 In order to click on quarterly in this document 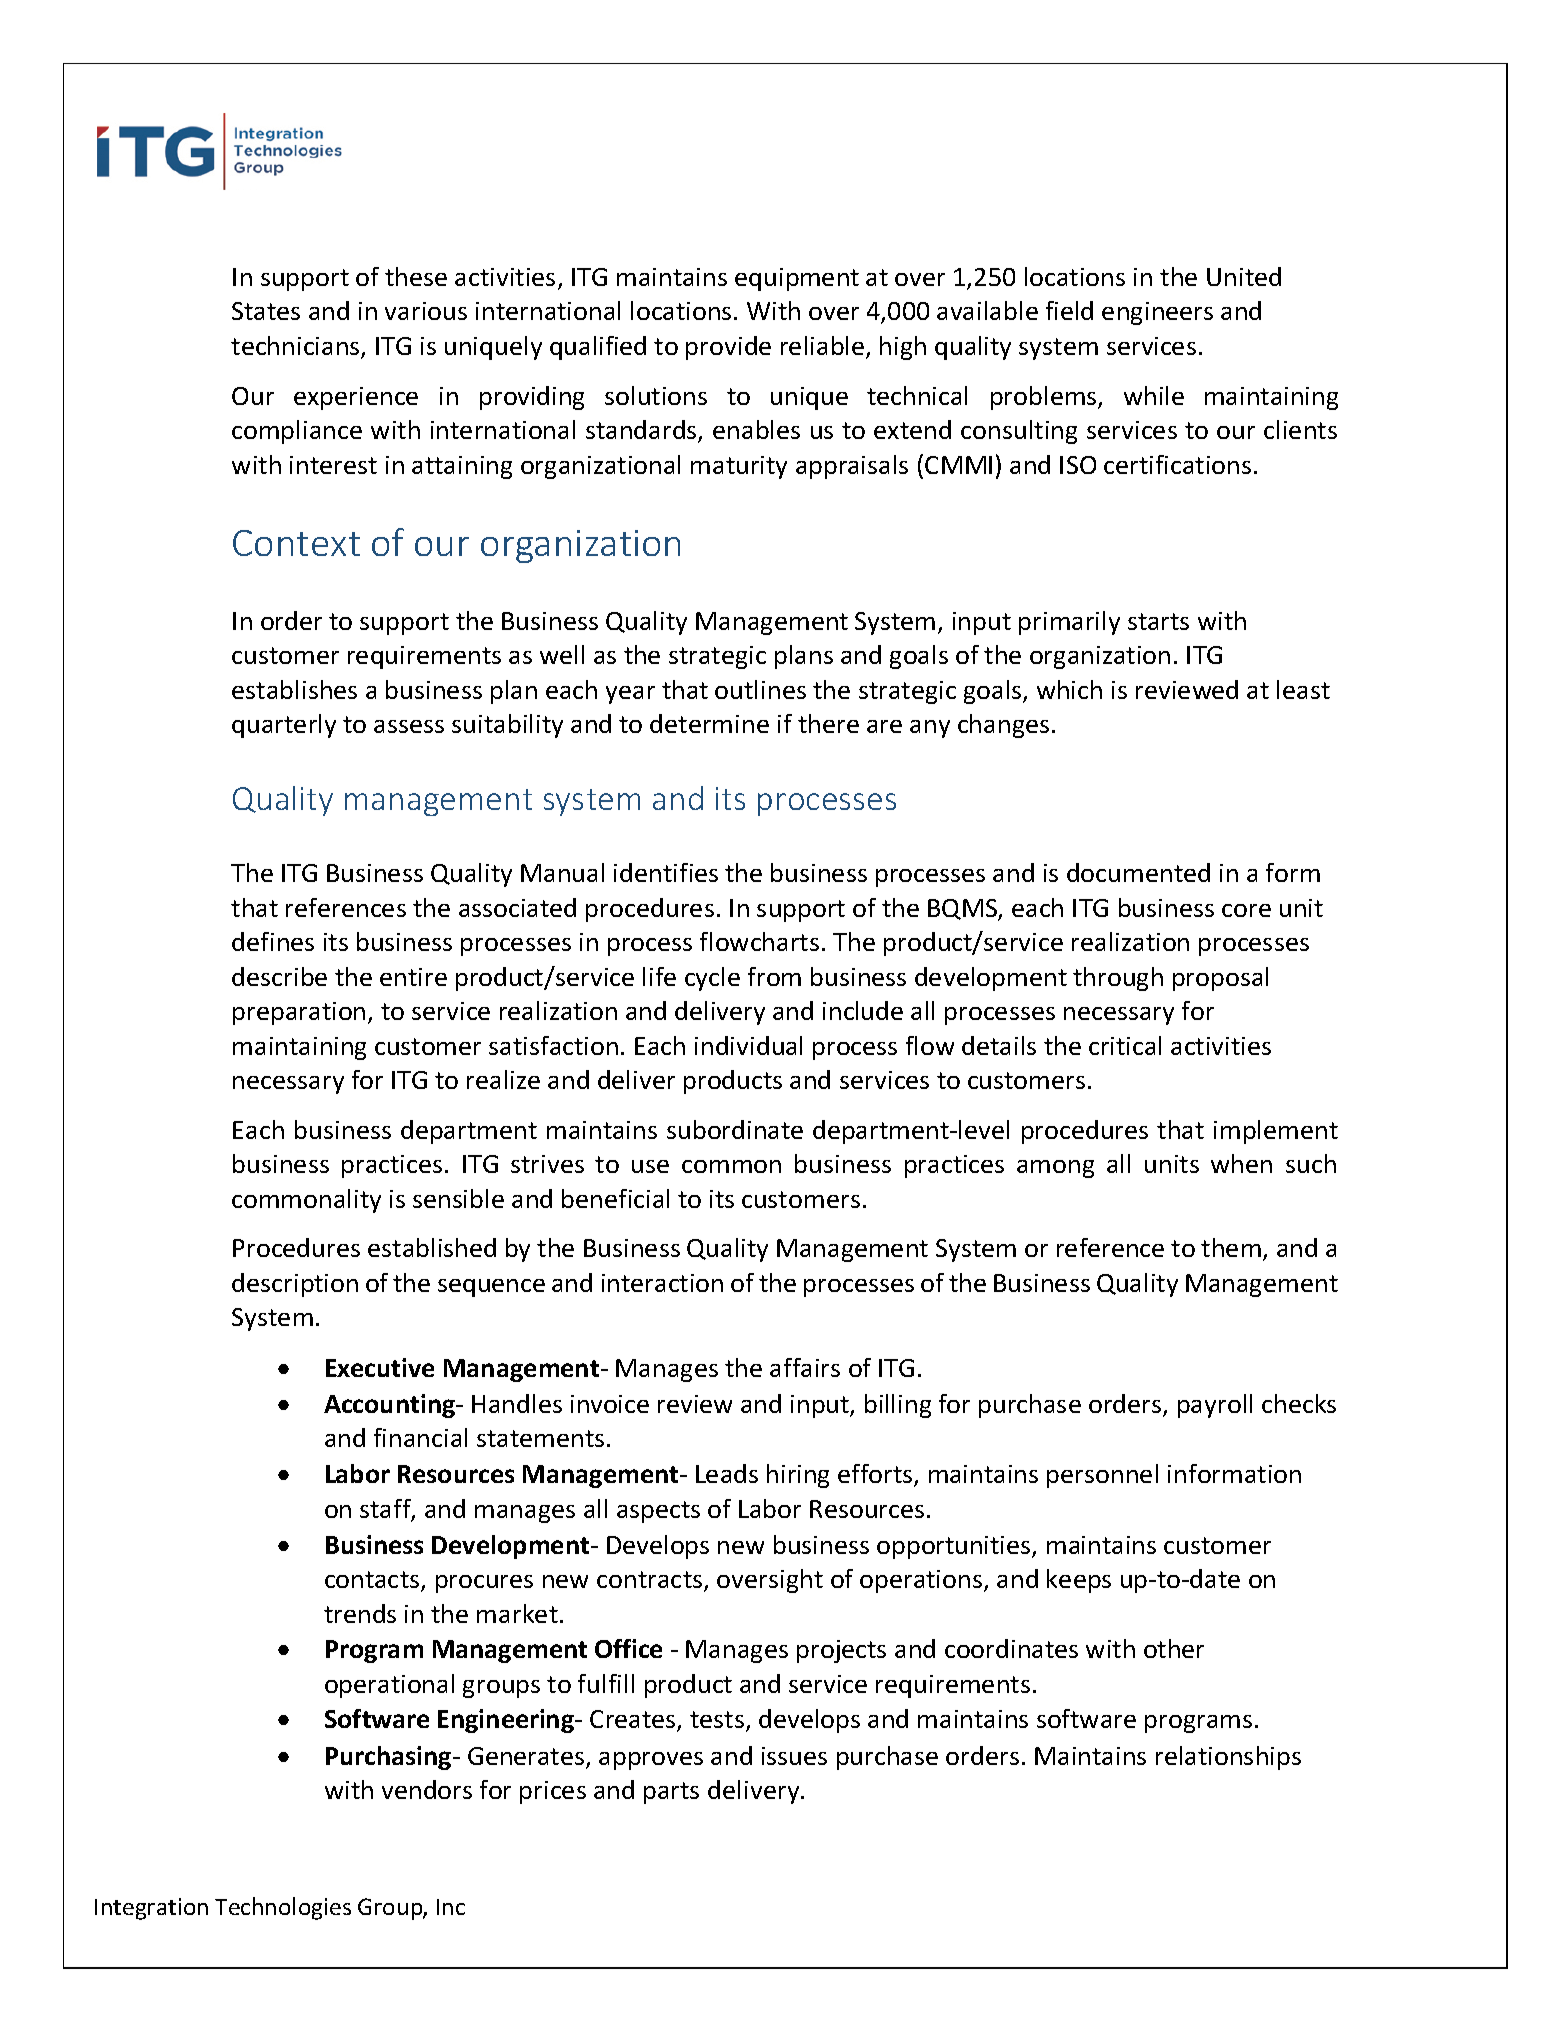, I will do `click(284, 726)`.
